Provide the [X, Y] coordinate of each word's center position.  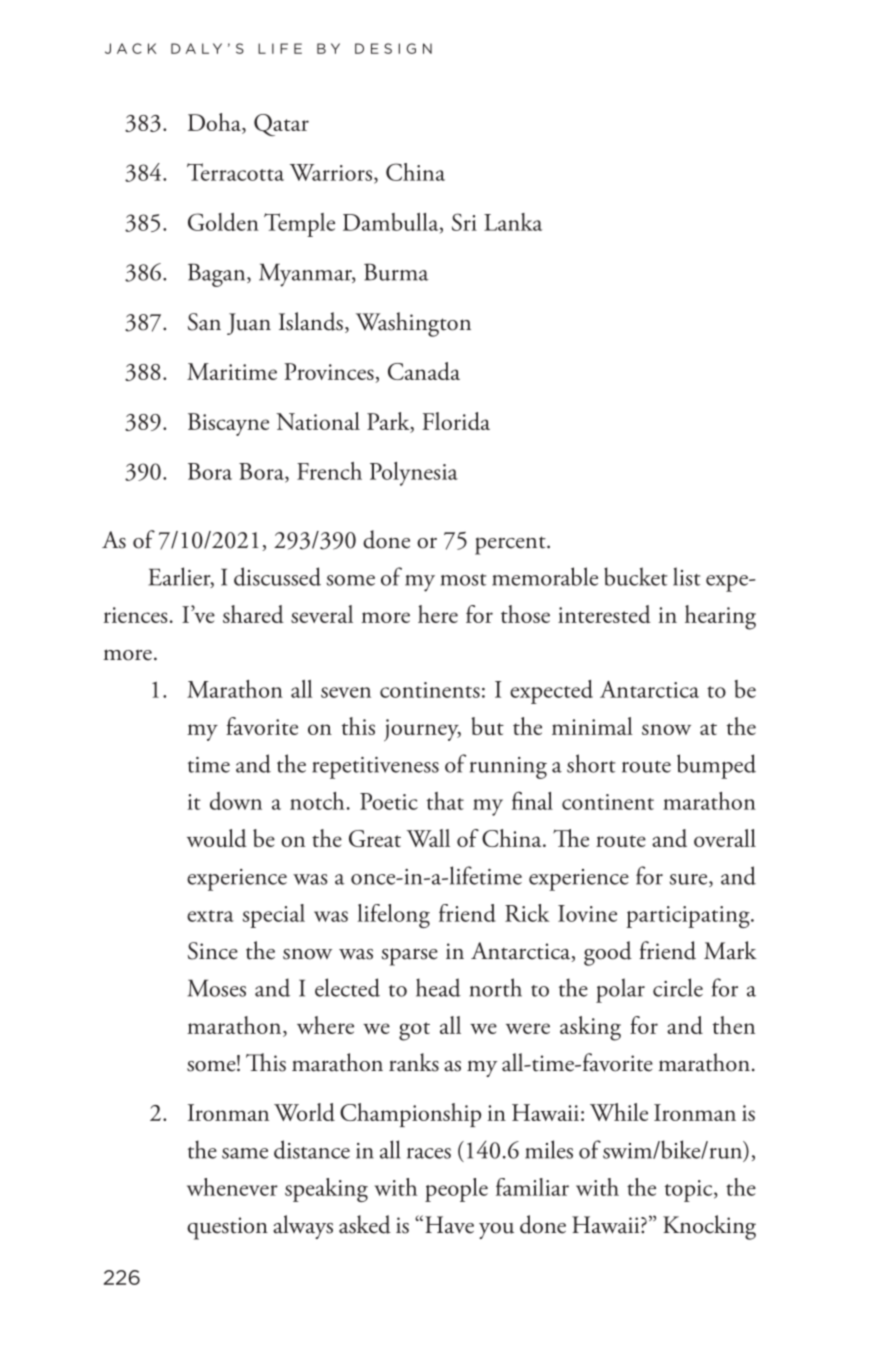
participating [689, 917]
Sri [464, 222]
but [487, 726]
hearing [720, 617]
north [496, 987]
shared [253, 614]
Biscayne [228, 424]
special [274, 916]
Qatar [281, 125]
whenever [232, 1187]
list [686, 576]
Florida [456, 421]
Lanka [513, 222]
